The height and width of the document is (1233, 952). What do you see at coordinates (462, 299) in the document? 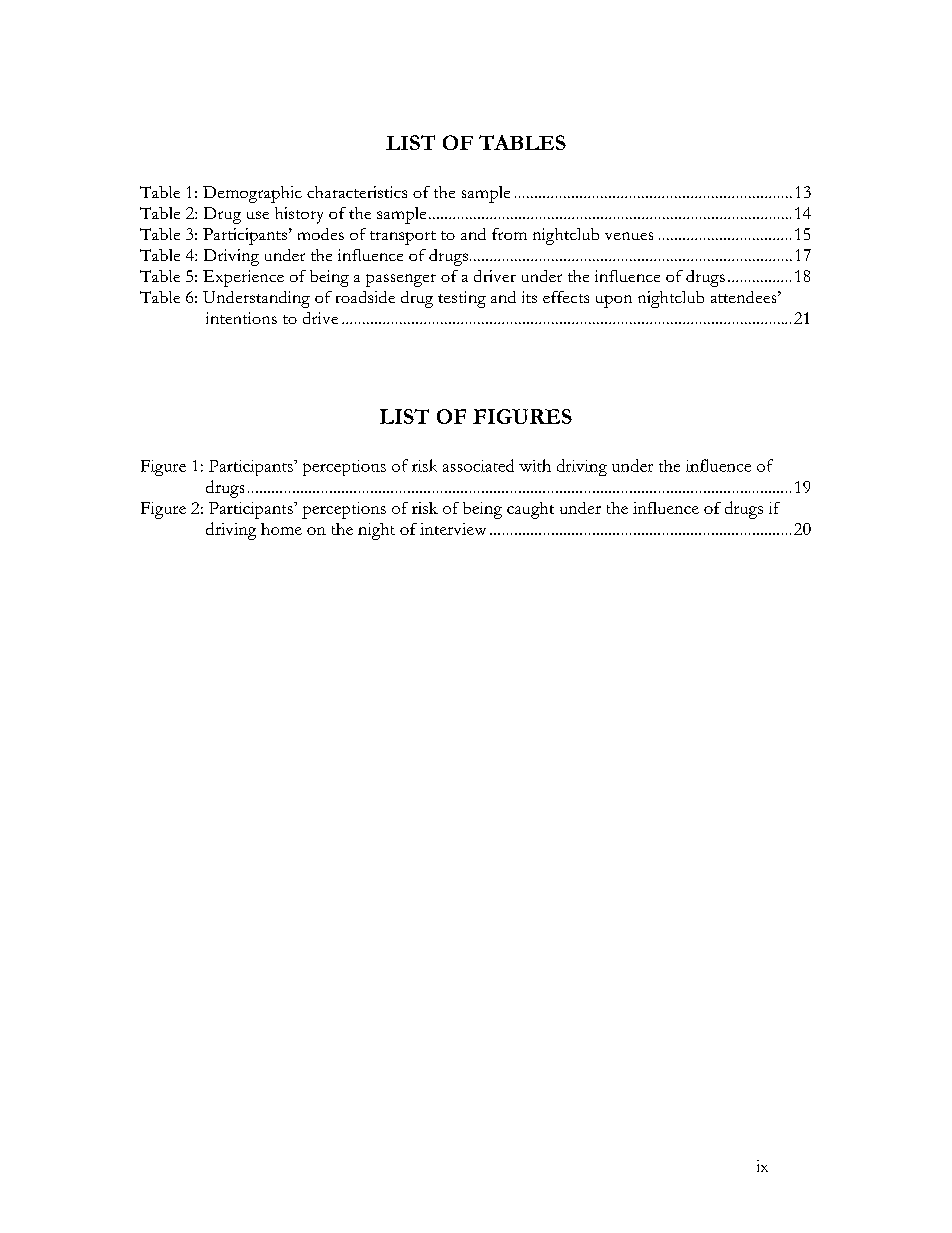
I see `testing` at bounding box center [462, 299].
